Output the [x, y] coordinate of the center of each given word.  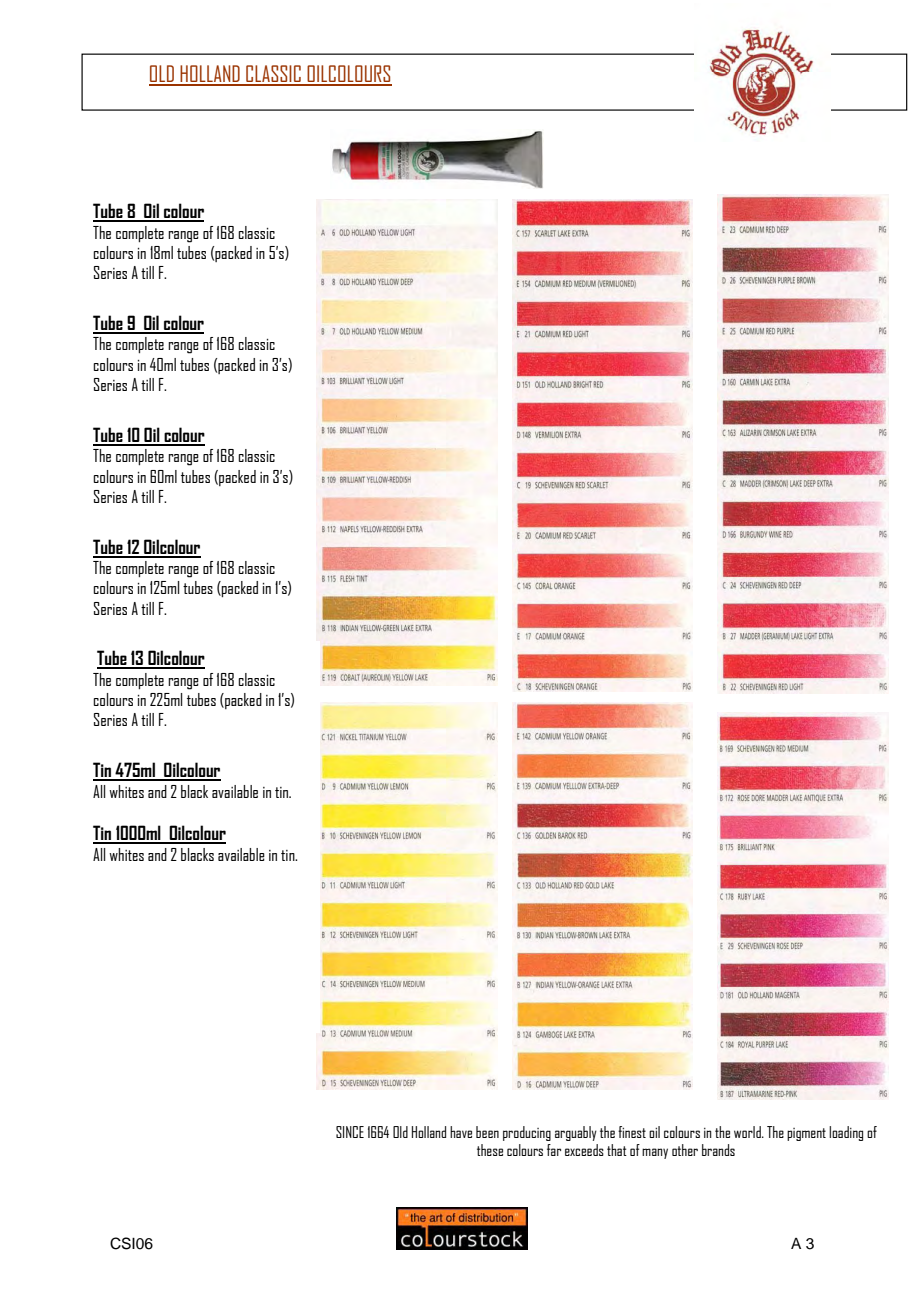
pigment [806, 1134]
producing [527, 1133]
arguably [576, 1133]
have [461, 1132]
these [490, 1150]
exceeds [584, 1150]
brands [718, 1150]
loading [846, 1133]
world [748, 1132]
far [554, 1150]
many [655, 1153]
